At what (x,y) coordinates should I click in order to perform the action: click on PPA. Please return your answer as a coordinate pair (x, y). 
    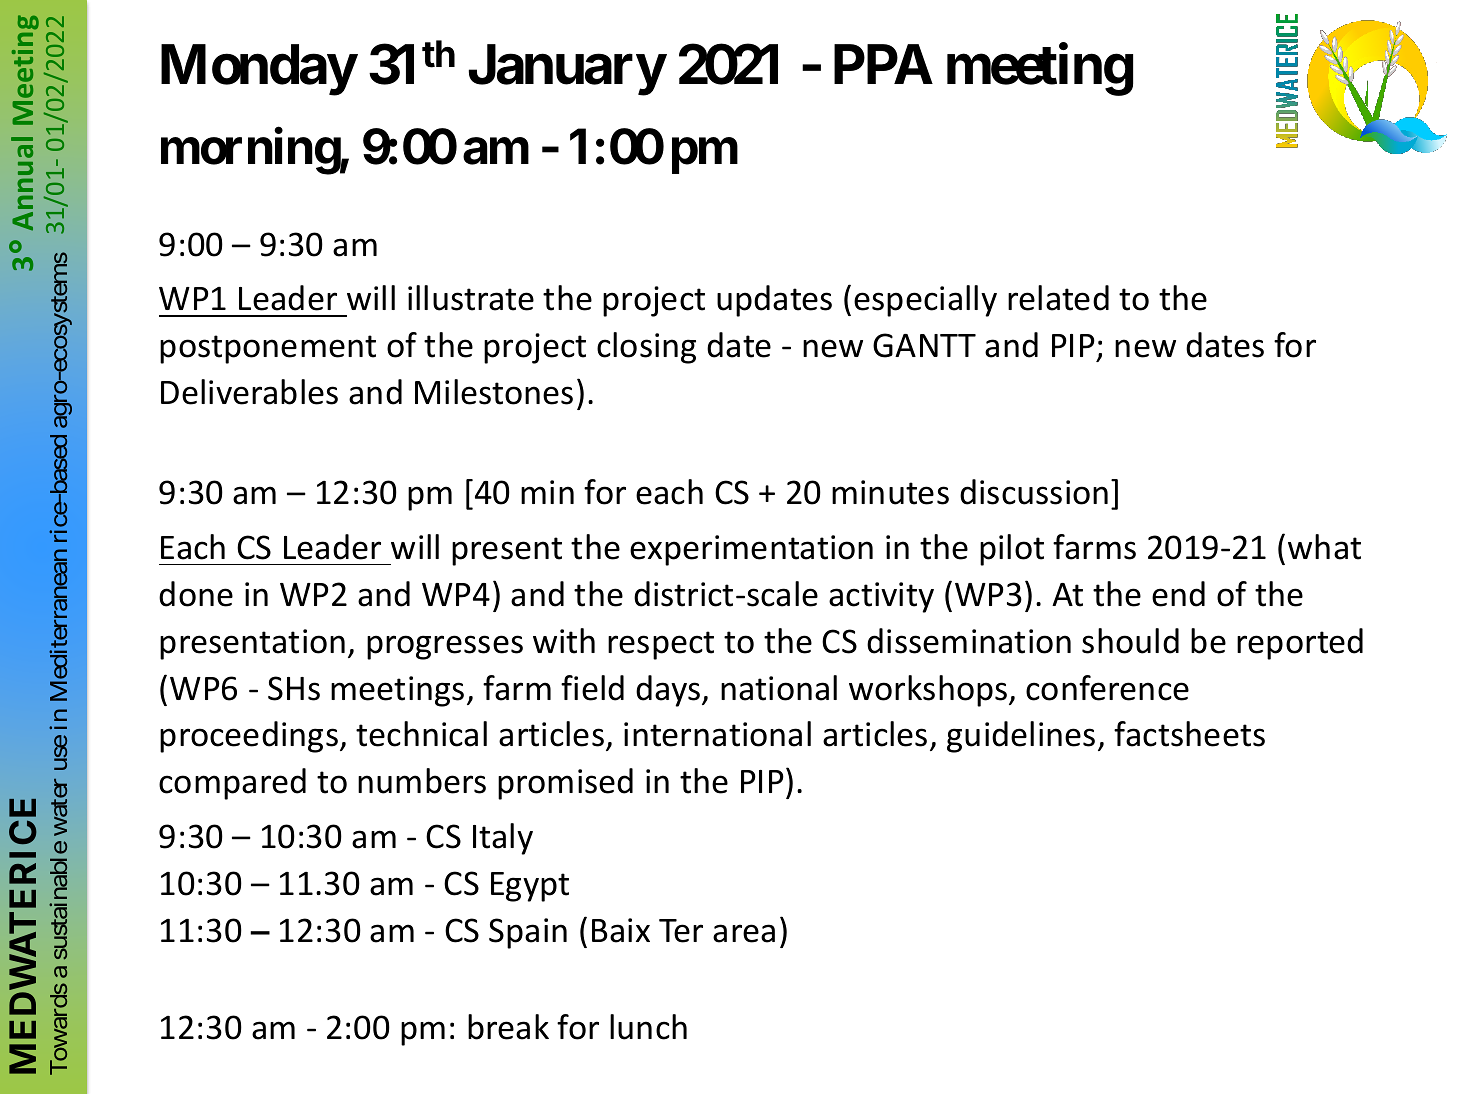
    Looking at the image, I should click on (883, 64).
